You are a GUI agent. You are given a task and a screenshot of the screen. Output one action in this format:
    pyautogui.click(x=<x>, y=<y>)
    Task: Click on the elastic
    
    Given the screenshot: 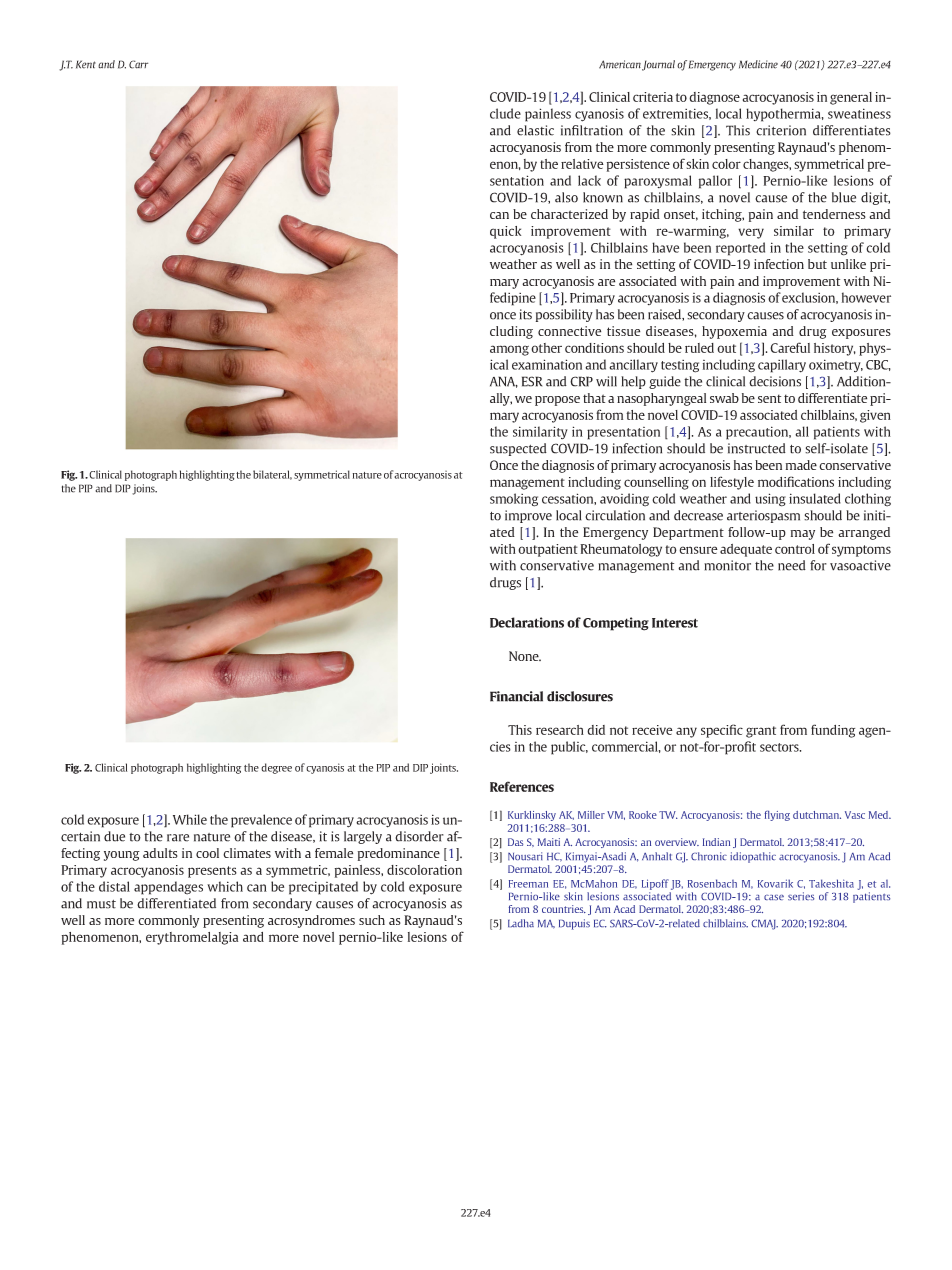 What is the action you would take?
    pyautogui.click(x=535, y=130)
